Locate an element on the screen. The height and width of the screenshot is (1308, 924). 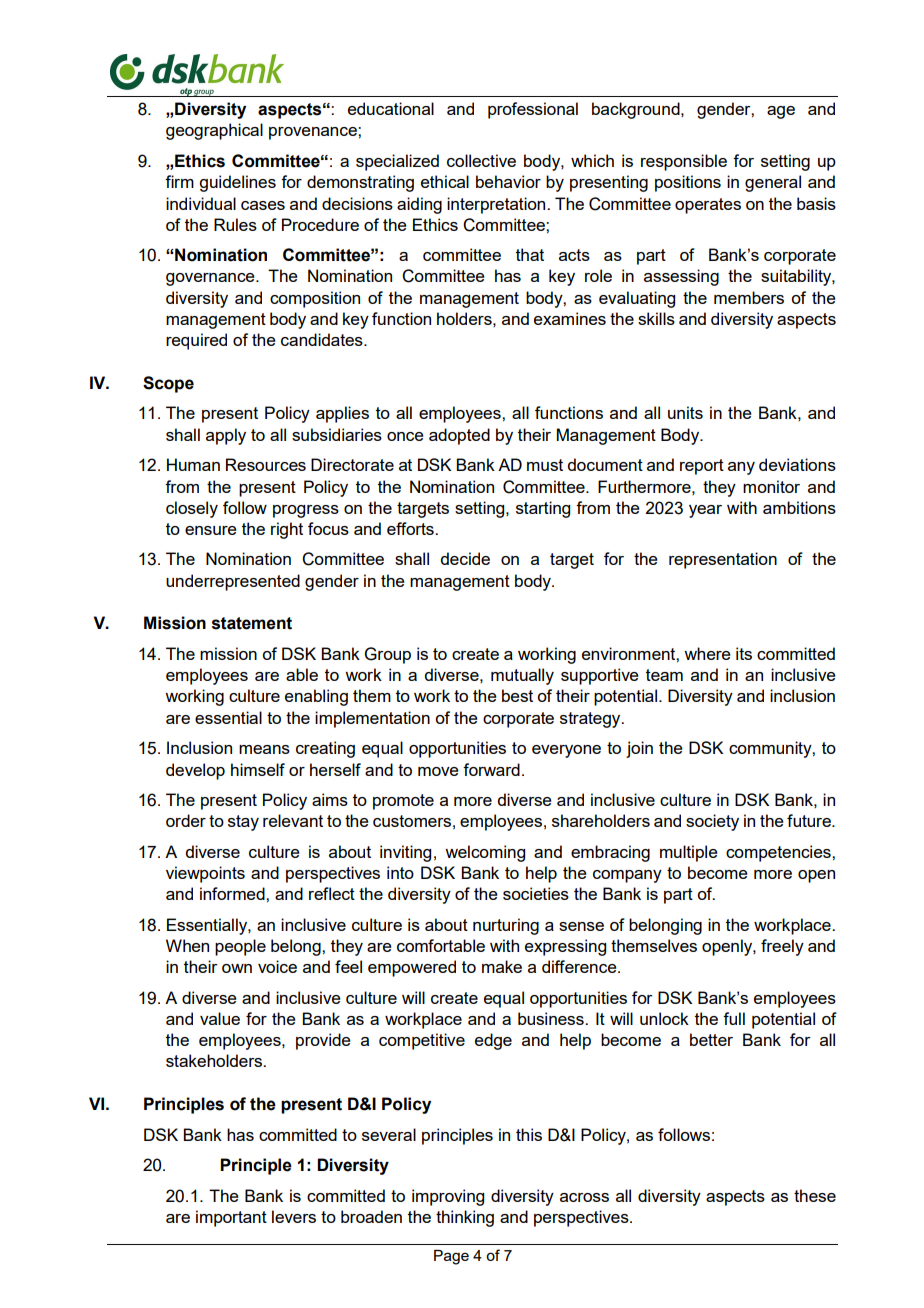
ensure is located at coordinates (211, 530).
